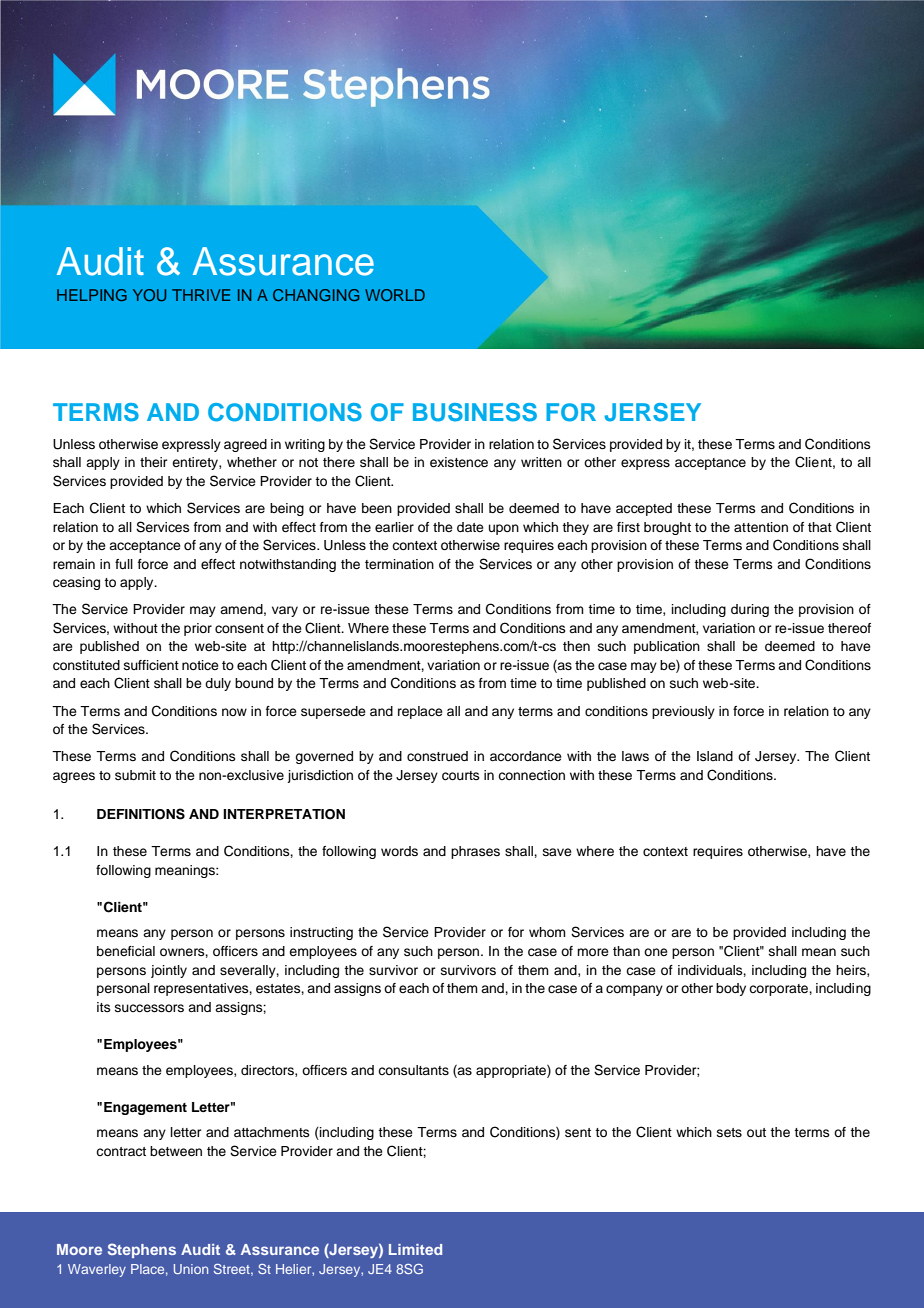 Image resolution: width=924 pixels, height=1308 pixels. Describe the element at coordinates (149, 295) in the image. I see `YOU` at that location.
